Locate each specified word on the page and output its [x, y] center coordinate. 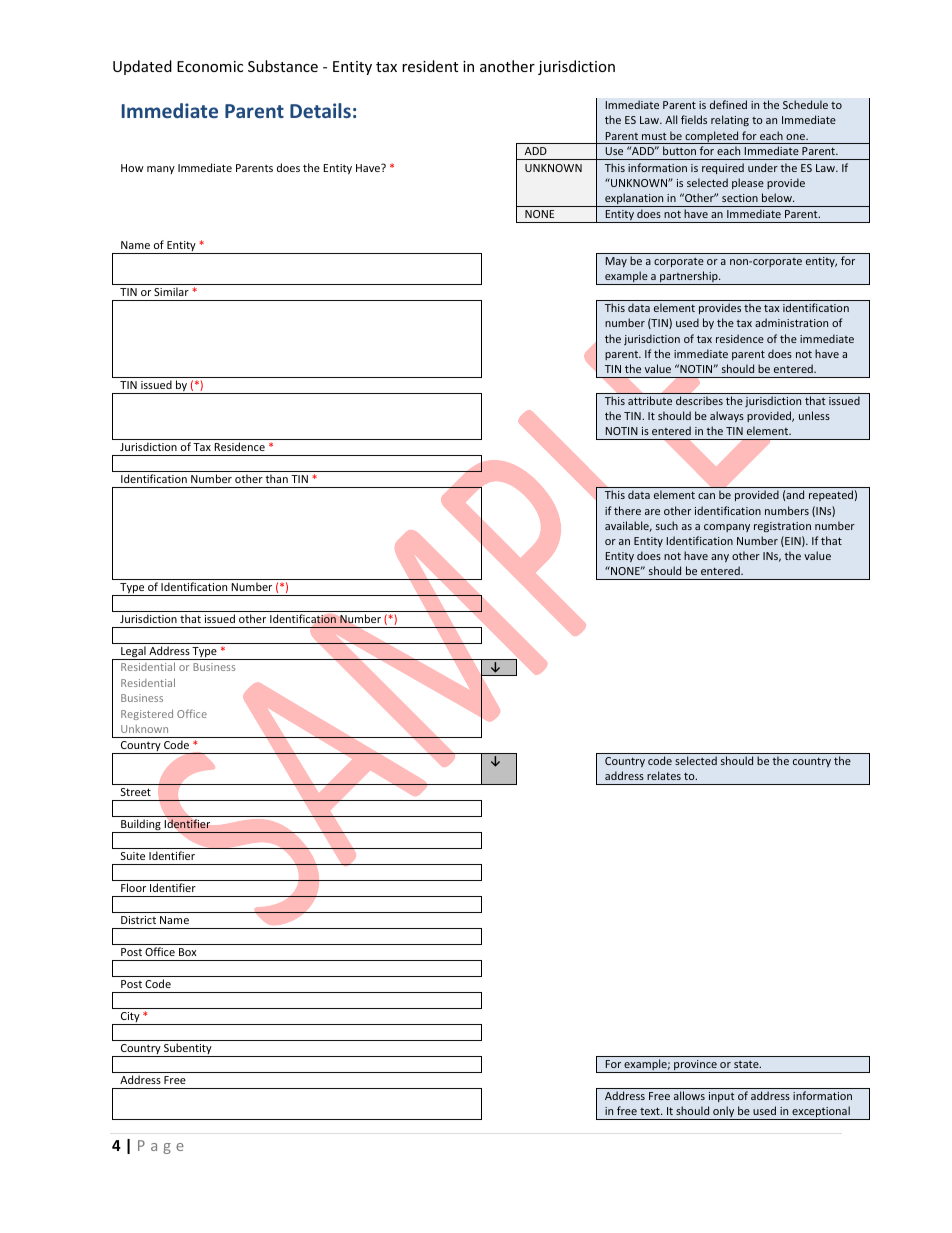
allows [689, 1095]
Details [320, 110]
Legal [133, 653]
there [627, 510]
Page [161, 1147]
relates [664, 775]
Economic [210, 66]
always [727, 416]
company [727, 528]
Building [141, 826]
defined [728, 104]
